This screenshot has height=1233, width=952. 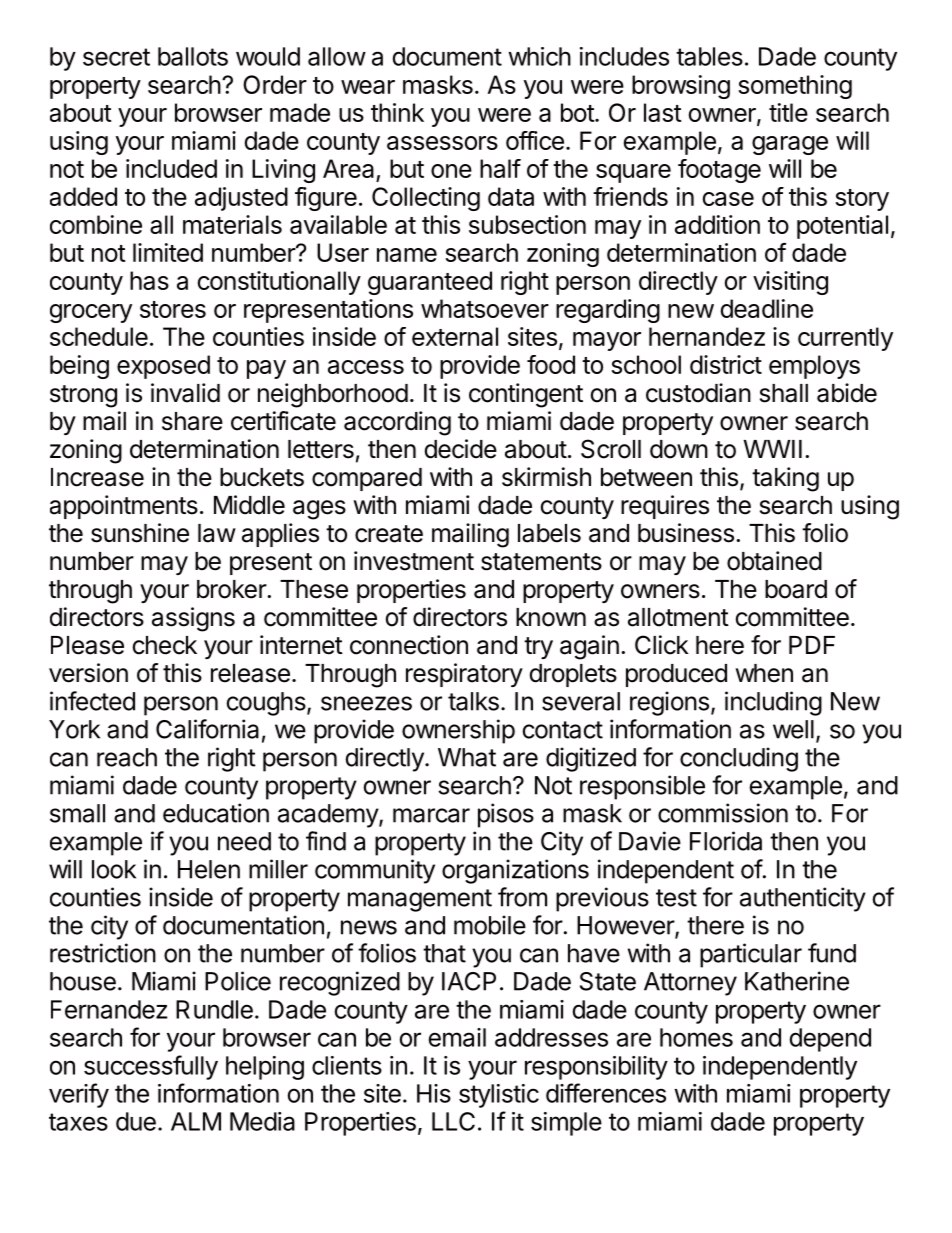 What do you see at coordinates (696, 1037) in the screenshot?
I see `homes` at bounding box center [696, 1037].
